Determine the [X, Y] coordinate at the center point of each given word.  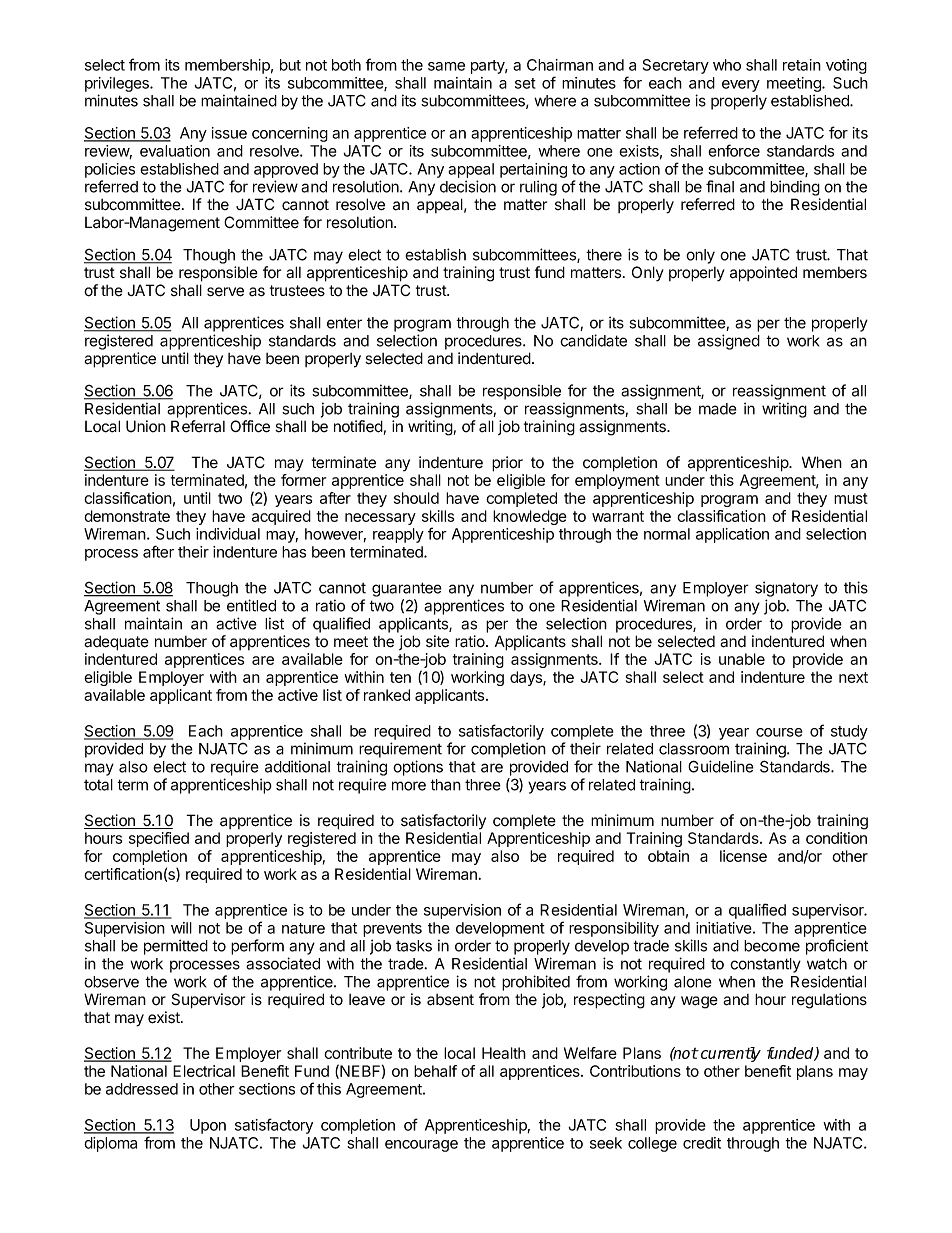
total [98, 785]
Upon [208, 1126]
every [741, 86]
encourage [421, 1146]
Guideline [721, 766]
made [718, 409]
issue [229, 133]
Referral [198, 426]
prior [507, 464]
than [445, 785]
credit [702, 1143]
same [446, 66]
